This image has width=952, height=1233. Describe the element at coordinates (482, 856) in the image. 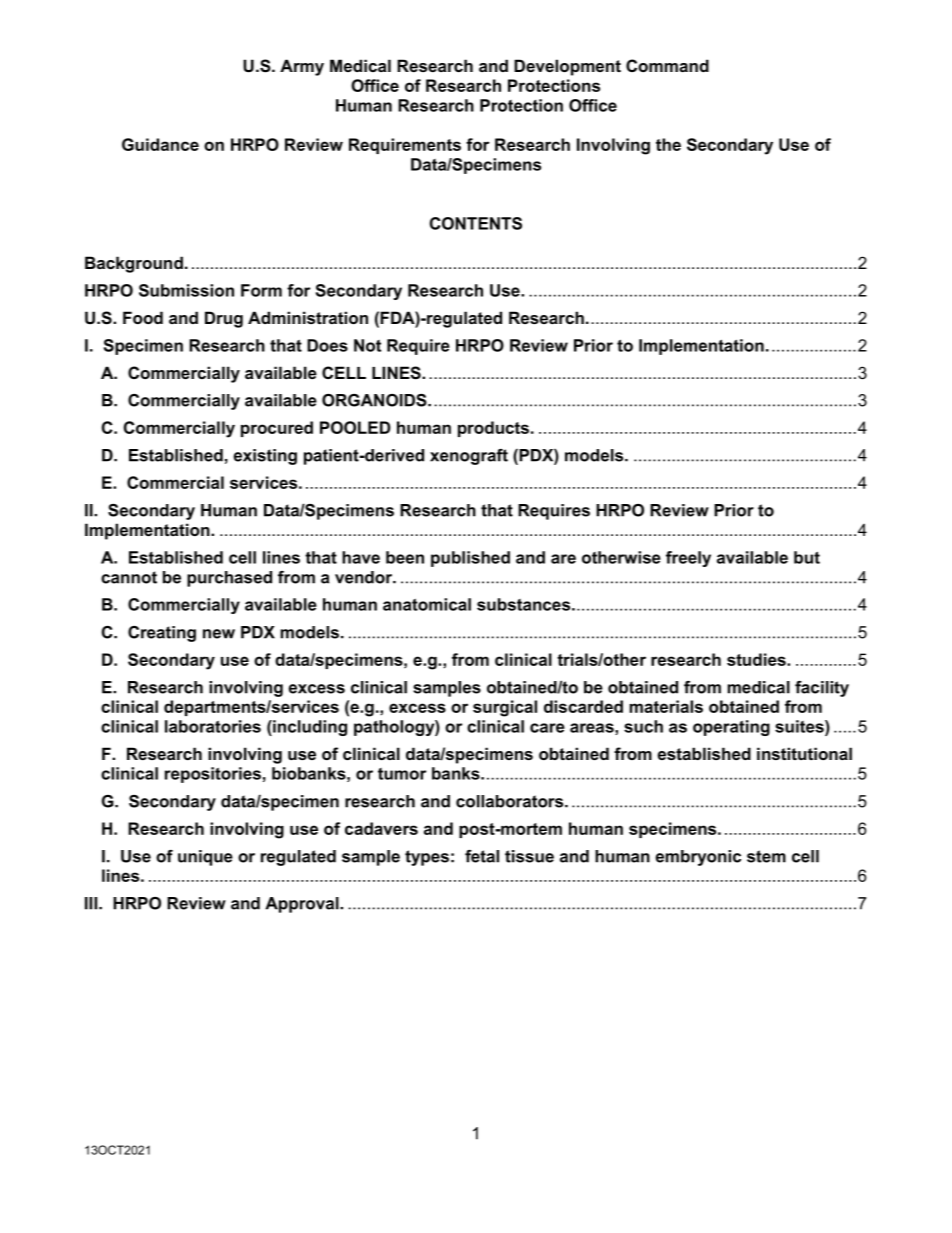

I see `fetal` at that location.
